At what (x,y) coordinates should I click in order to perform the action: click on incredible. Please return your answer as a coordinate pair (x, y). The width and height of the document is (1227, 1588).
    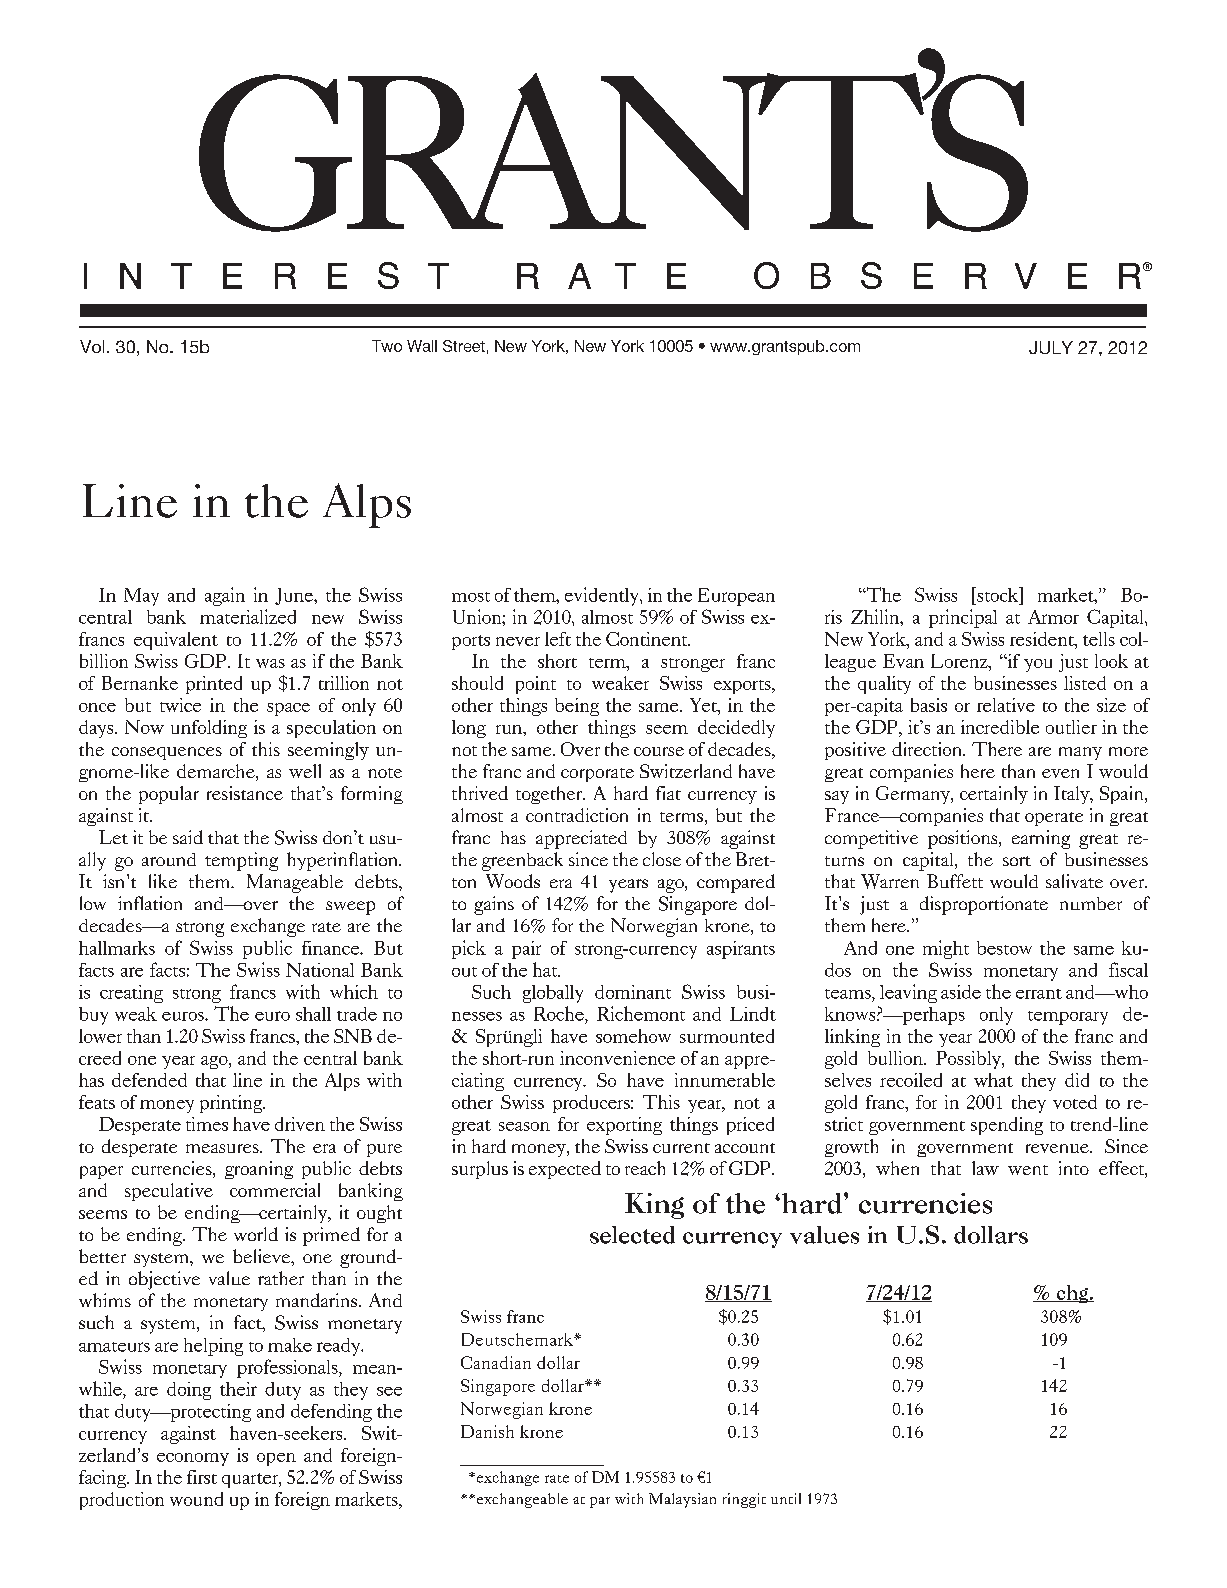
    Looking at the image, I should click on (1000, 727).
